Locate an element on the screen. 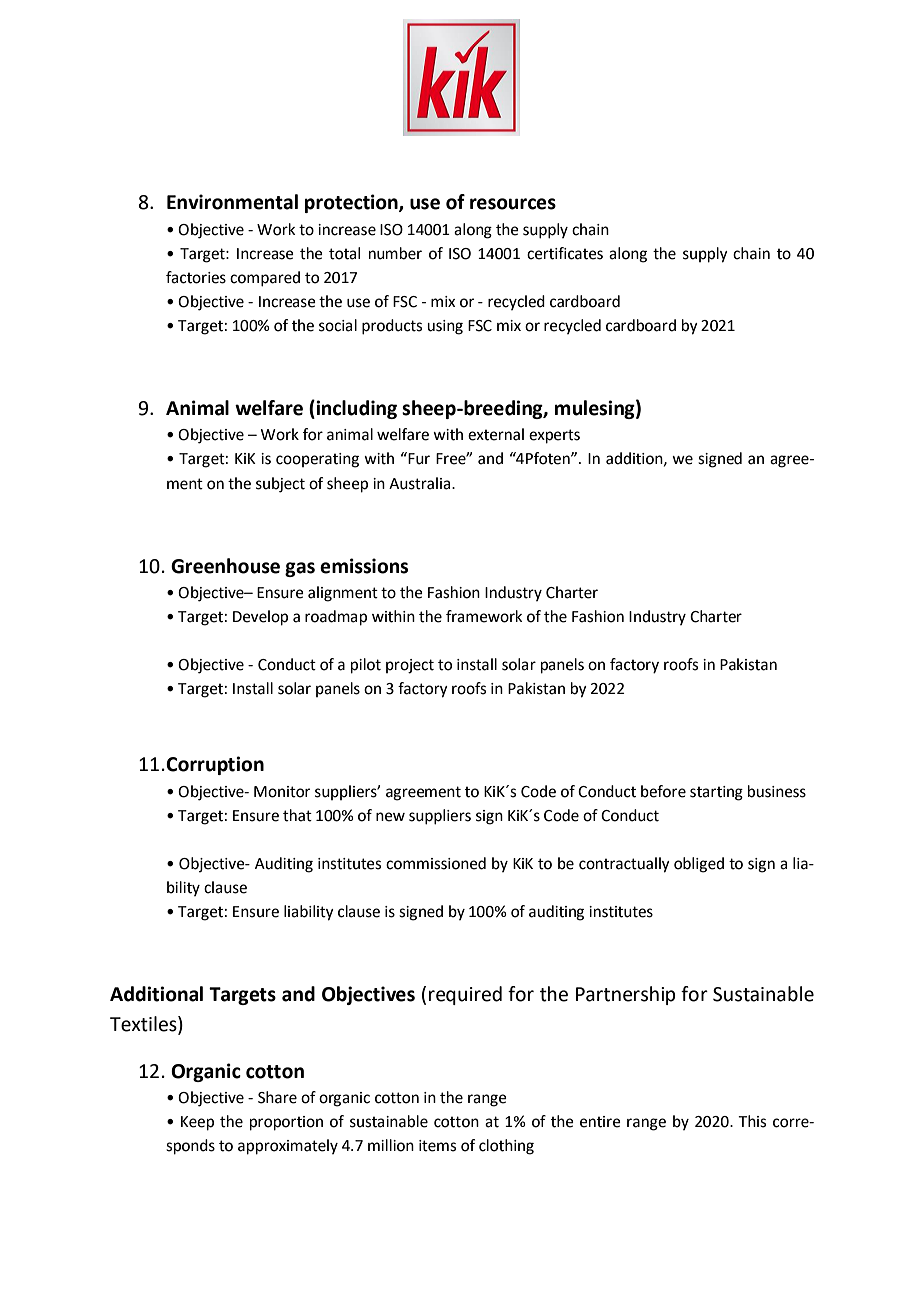 This screenshot has height=1308, width=924. resources is located at coordinates (513, 204).
